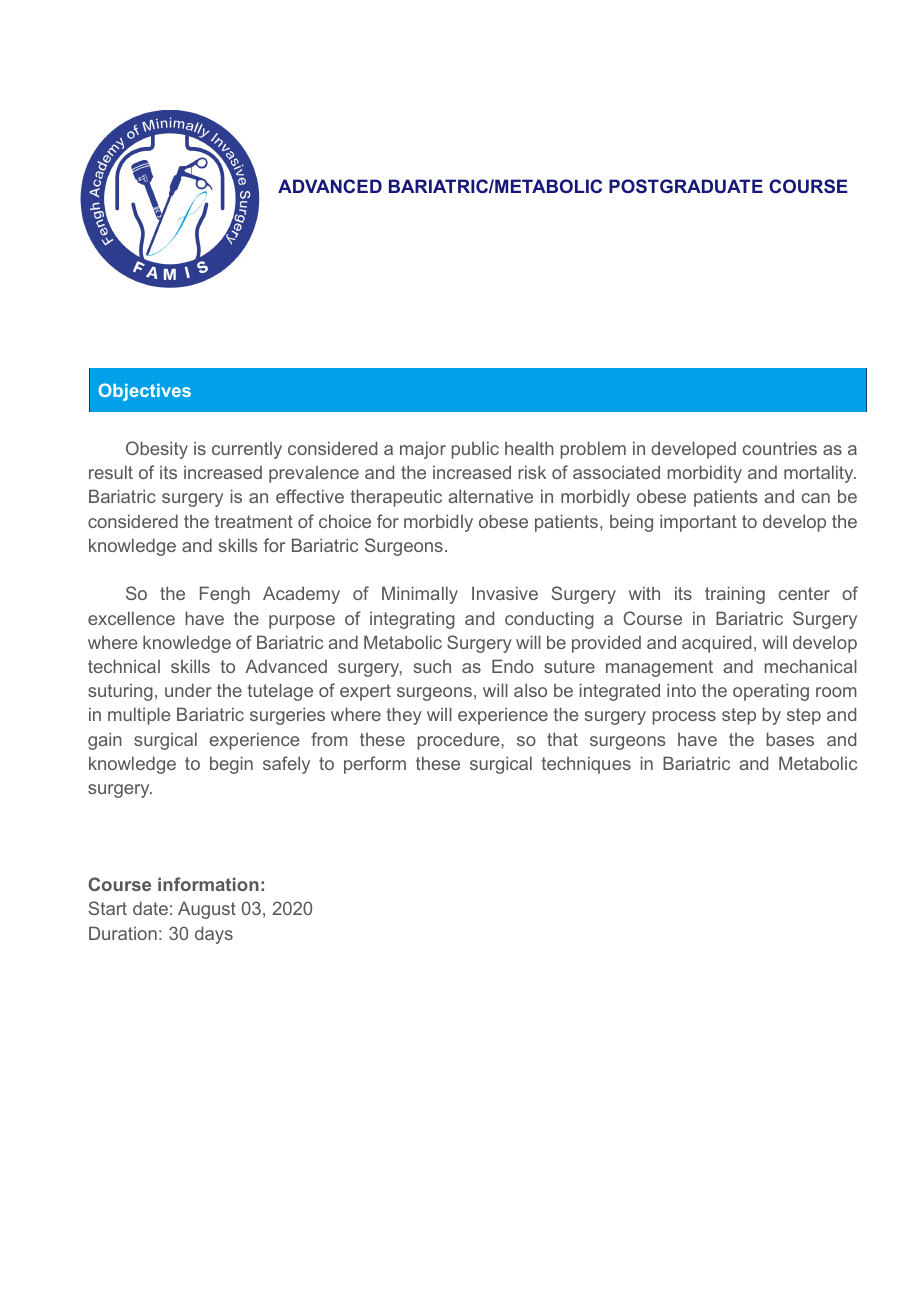  What do you see at coordinates (790, 739) in the screenshot?
I see `bases` at bounding box center [790, 739].
